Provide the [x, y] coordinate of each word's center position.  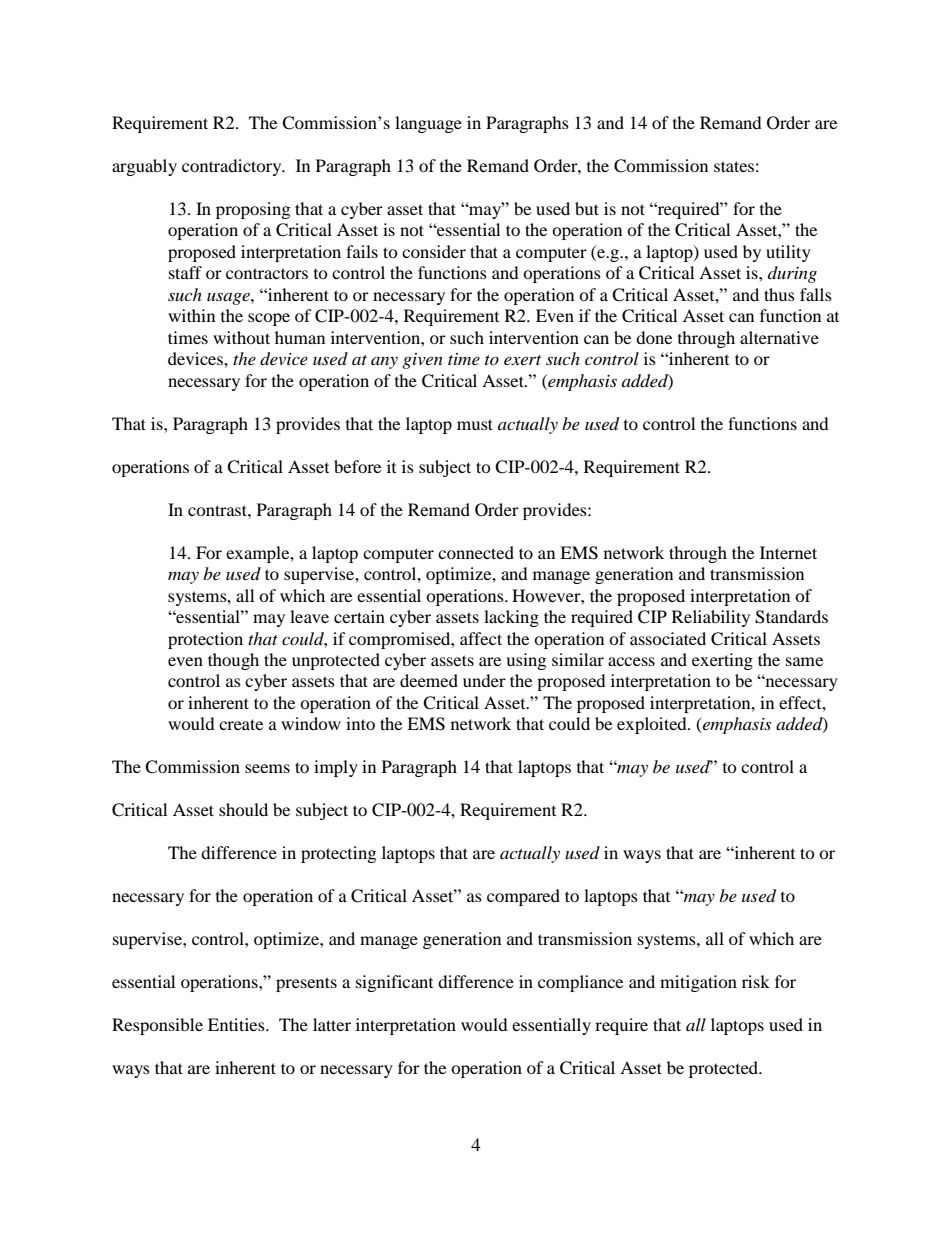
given [422, 361]
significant [394, 983]
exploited [653, 725]
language [428, 124]
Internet [788, 552]
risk [756, 981]
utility [788, 253]
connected [476, 552]
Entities [237, 1024]
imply [336, 768]
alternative [779, 337]
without [241, 337]
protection [205, 640]
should [243, 809]
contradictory [233, 167]
